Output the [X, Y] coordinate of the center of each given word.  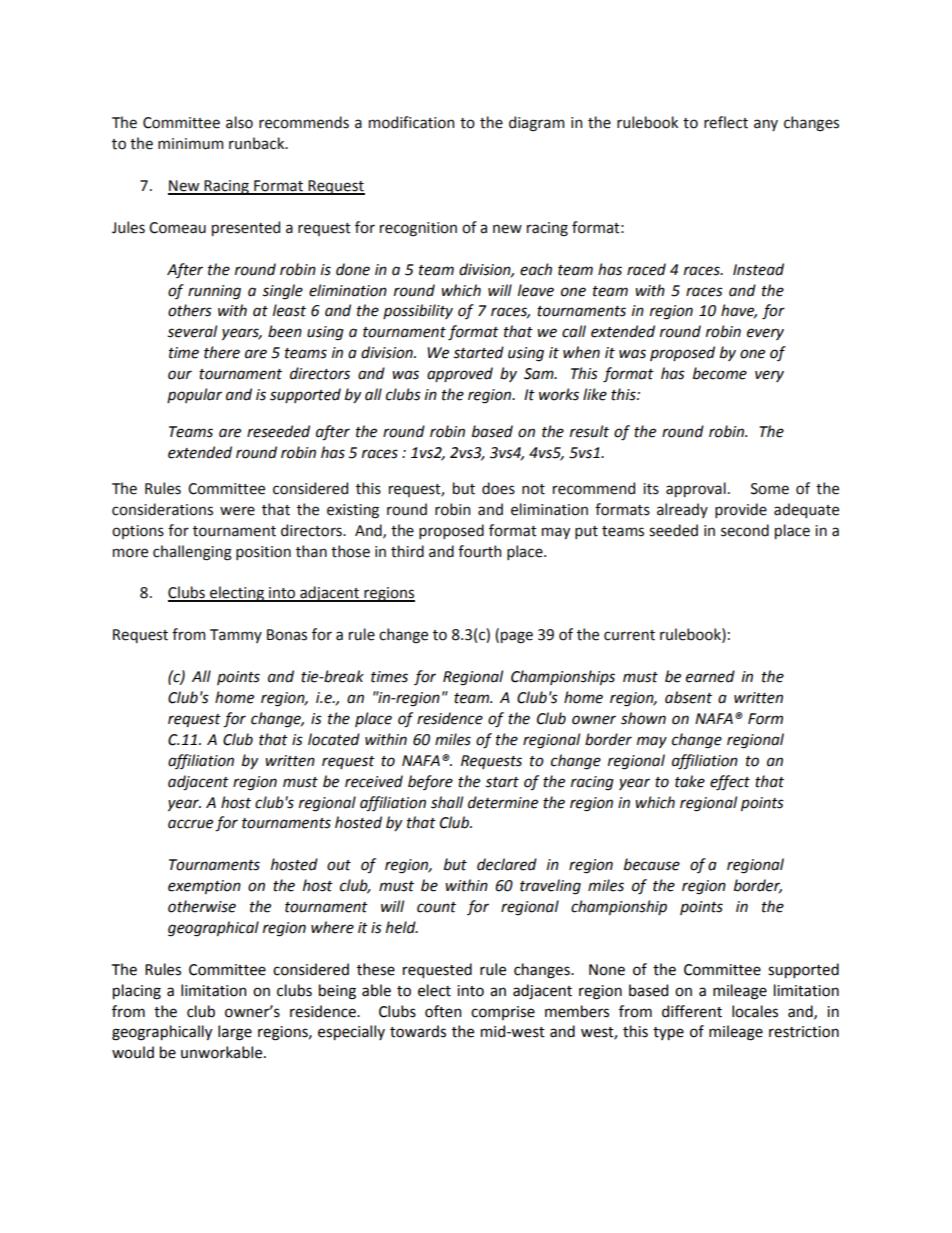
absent [688, 697]
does [498, 488]
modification [411, 122]
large [235, 1033]
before [430, 782]
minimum [190, 144]
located [334, 739]
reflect [726, 122]
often [443, 1011]
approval [696, 489]
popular [194, 395]
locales [755, 1011]
